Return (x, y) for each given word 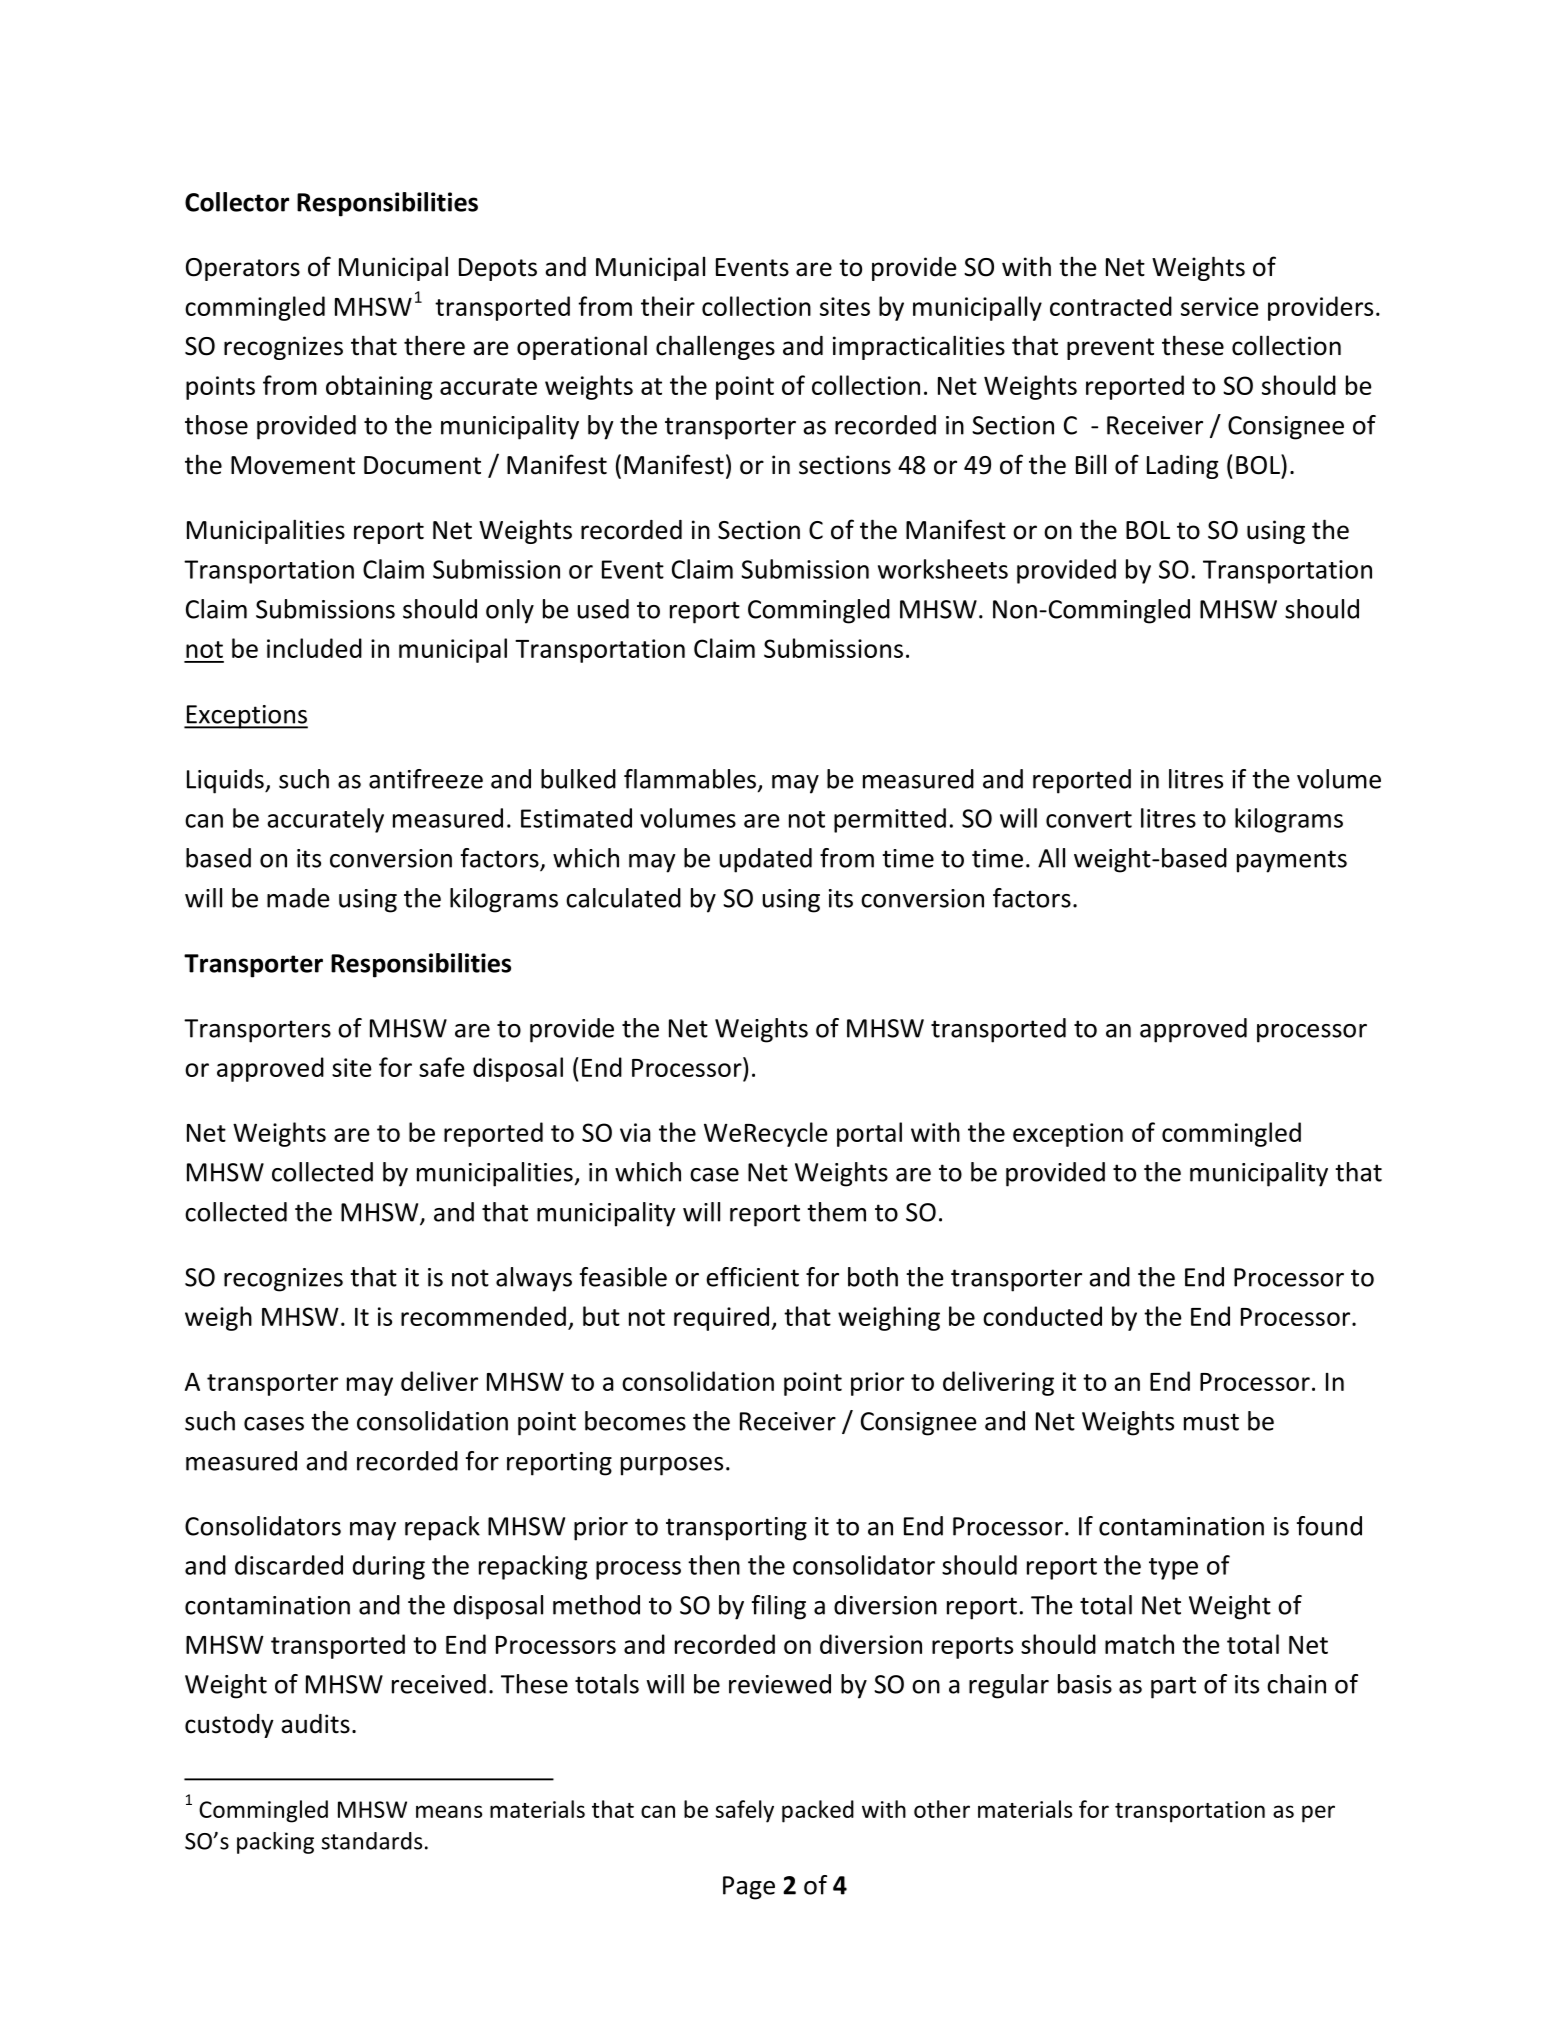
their (668, 306)
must (1211, 1422)
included (314, 648)
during (389, 1567)
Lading (1182, 467)
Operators (243, 269)
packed (818, 1811)
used (603, 609)
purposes (672, 1466)
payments (1292, 861)
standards (371, 1841)
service (1220, 306)
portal (869, 1134)
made (298, 898)
